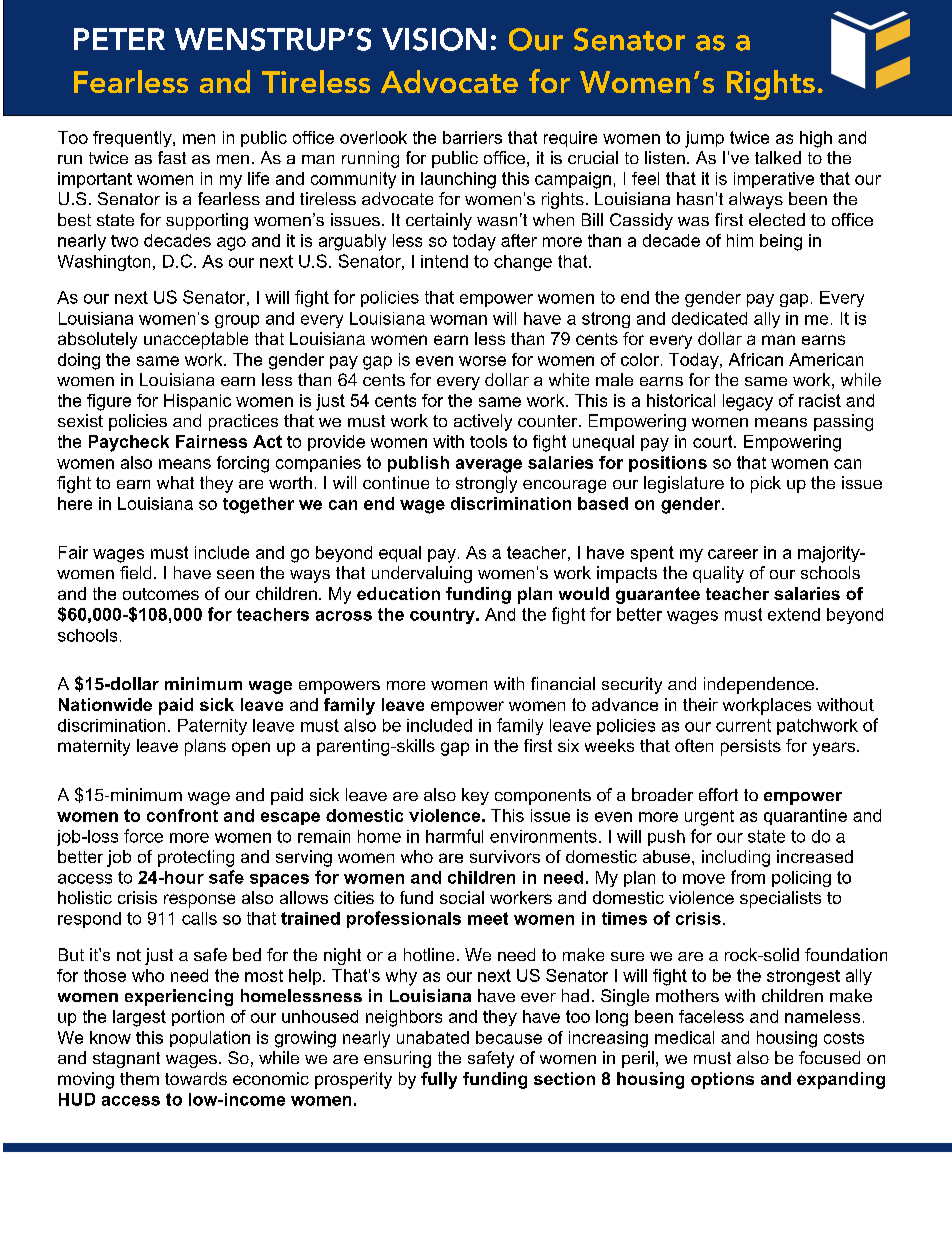 This screenshot has width=952, height=1233. I want to click on actively, so click(483, 422).
